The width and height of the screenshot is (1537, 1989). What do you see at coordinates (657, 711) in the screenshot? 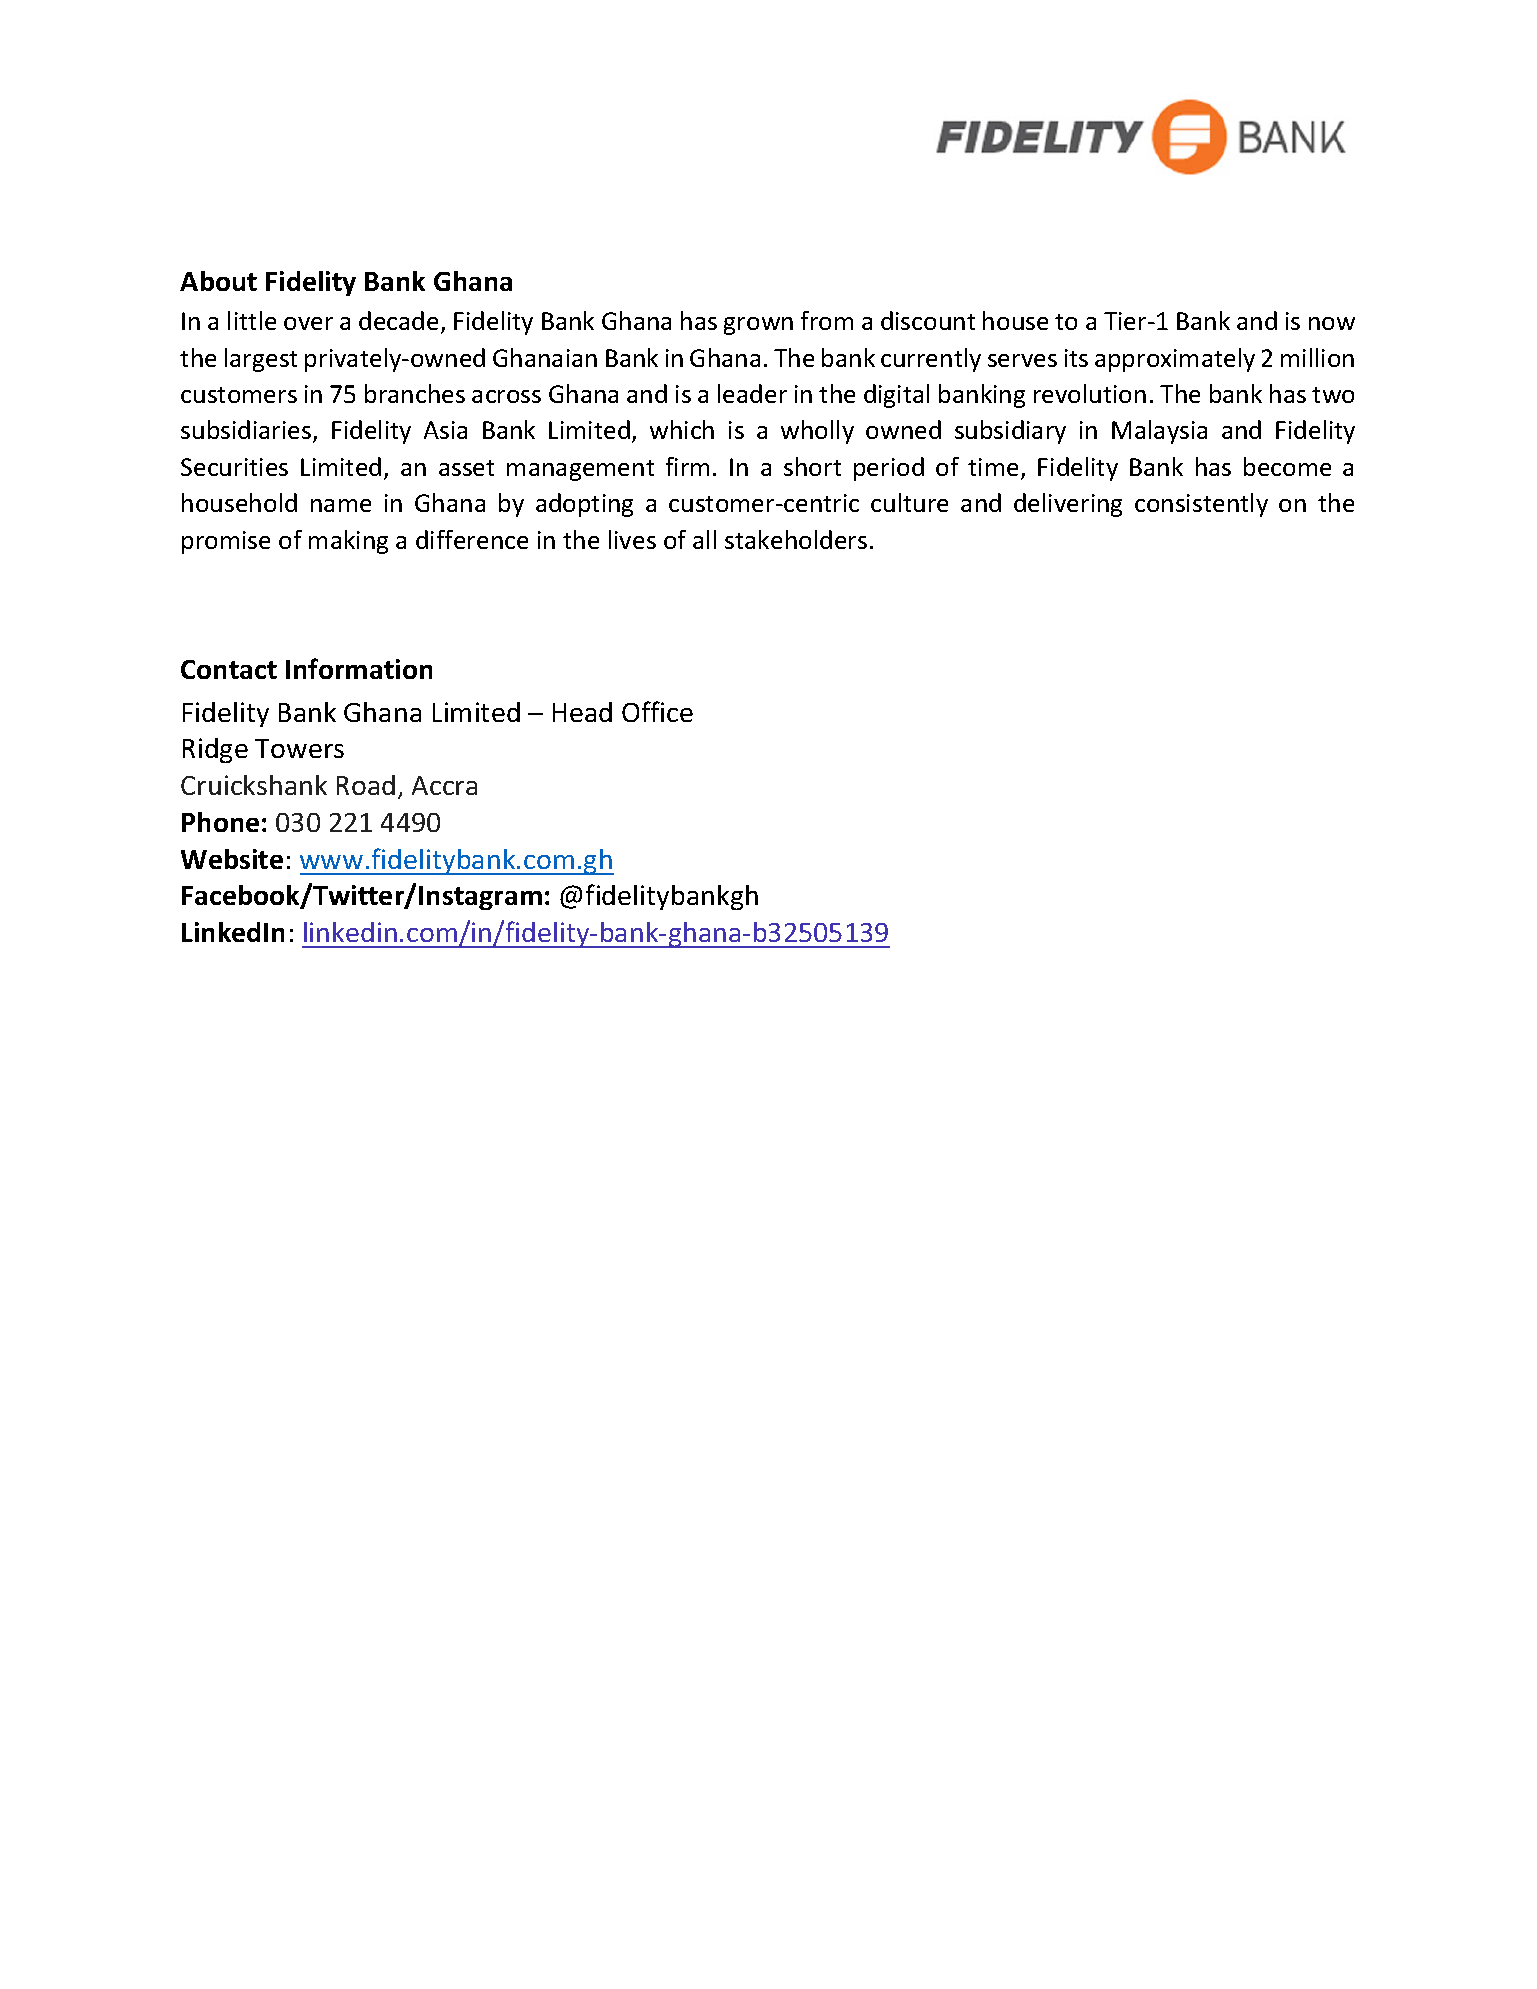
I see `Office` at bounding box center [657, 711].
